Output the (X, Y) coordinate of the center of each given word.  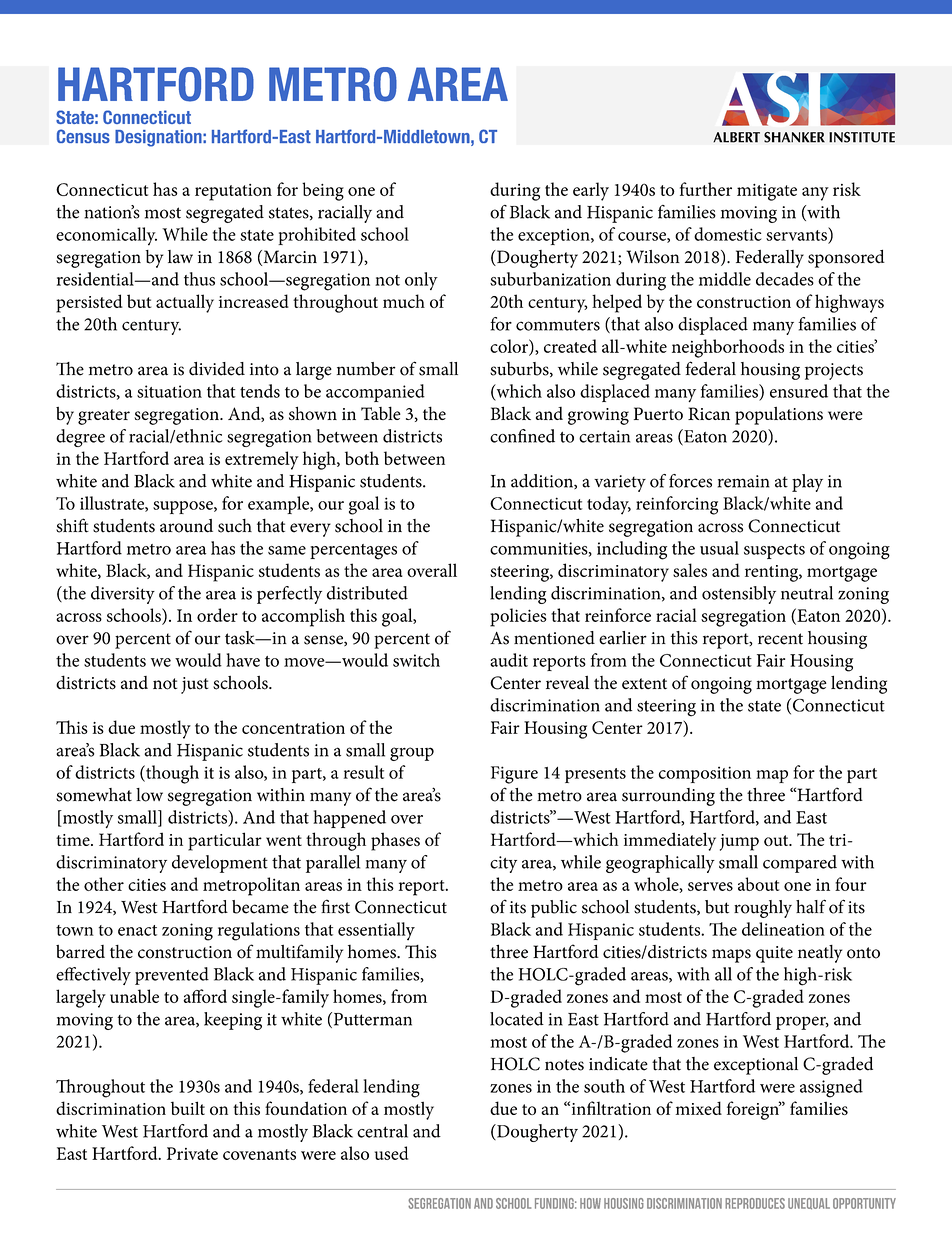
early (591, 191)
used (391, 1153)
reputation (233, 192)
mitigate (767, 192)
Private (192, 1153)
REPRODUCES (755, 1203)
